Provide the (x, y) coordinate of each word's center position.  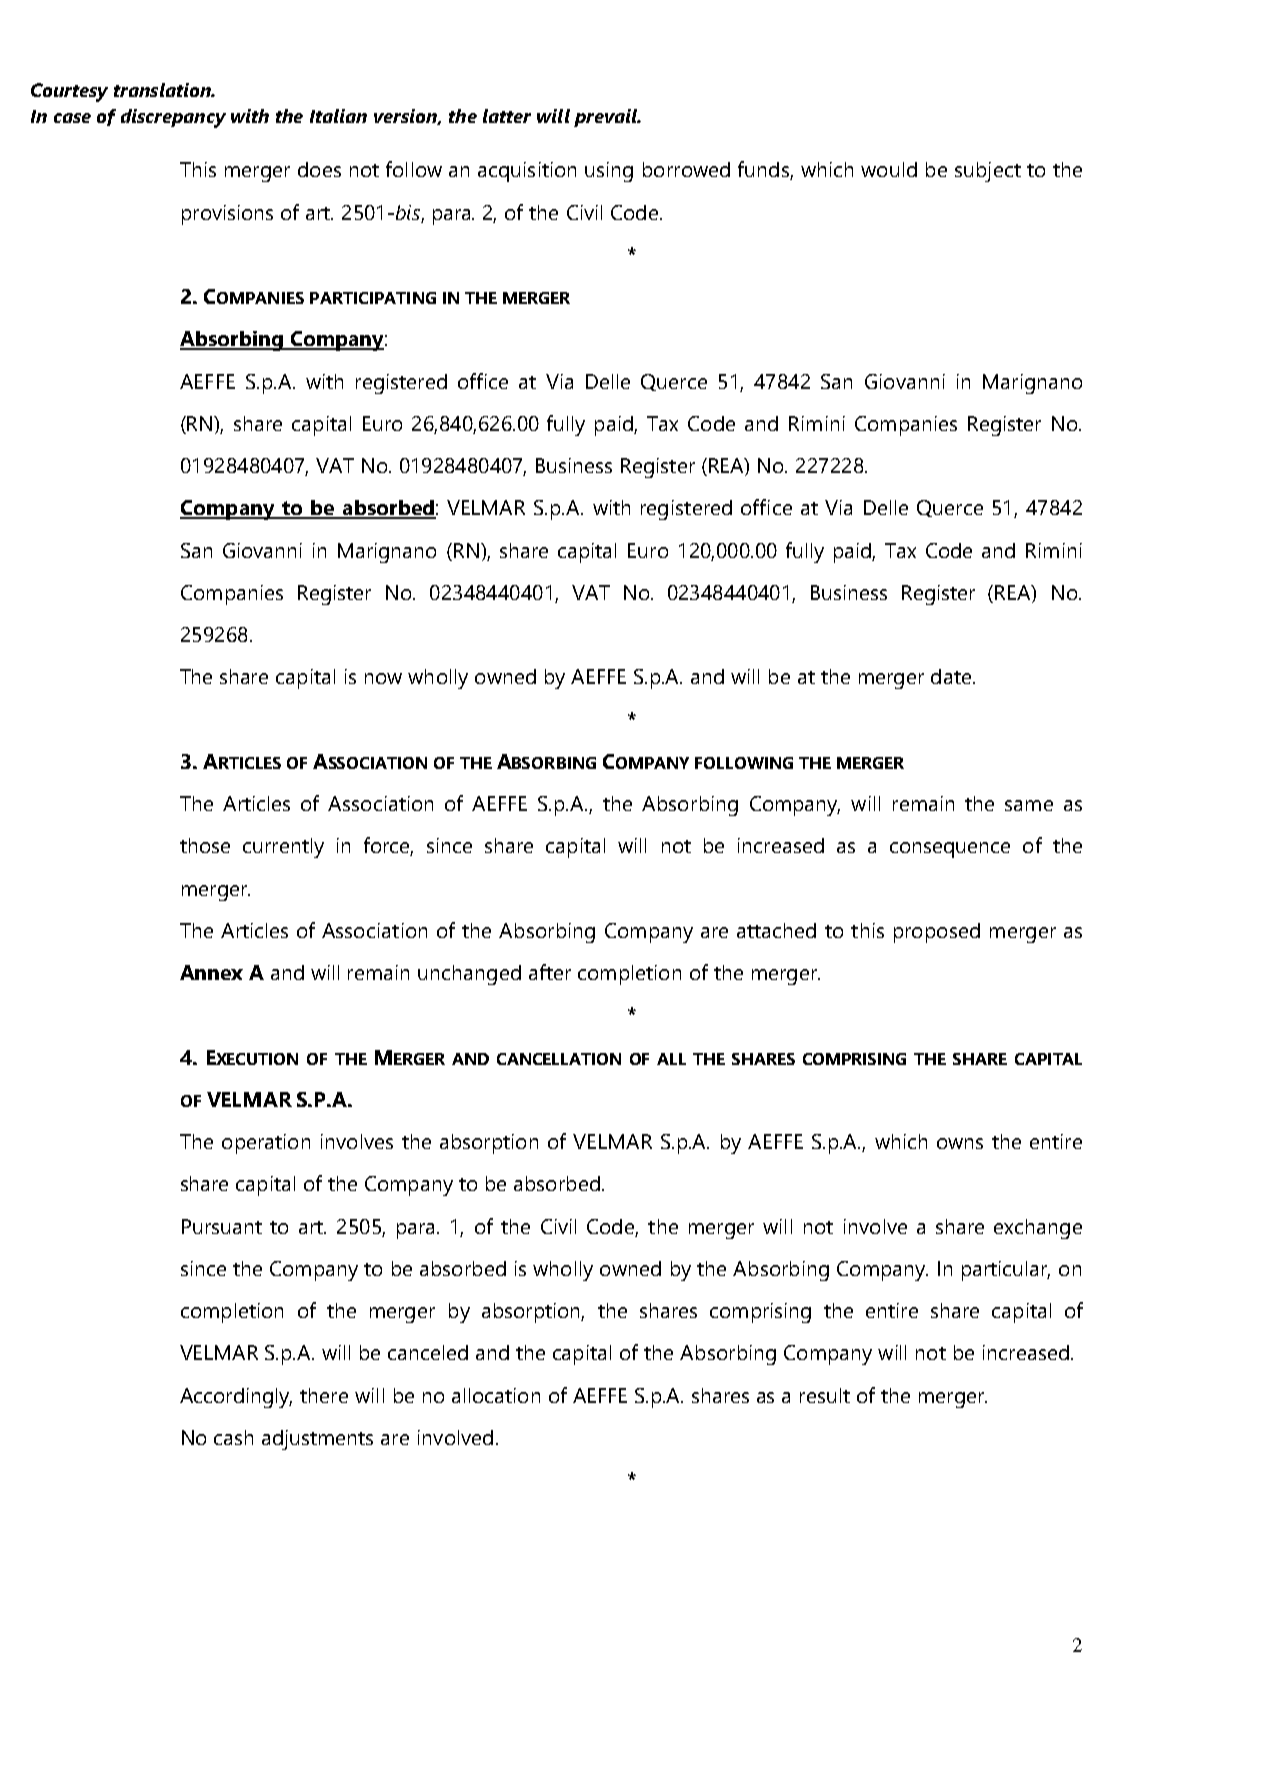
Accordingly (236, 1398)
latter (507, 116)
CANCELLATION (559, 1059)
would (889, 169)
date (952, 676)
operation (266, 1144)
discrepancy (173, 118)
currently (283, 848)
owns (960, 1143)
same (1029, 805)
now (383, 678)
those (205, 845)
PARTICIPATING (373, 298)
